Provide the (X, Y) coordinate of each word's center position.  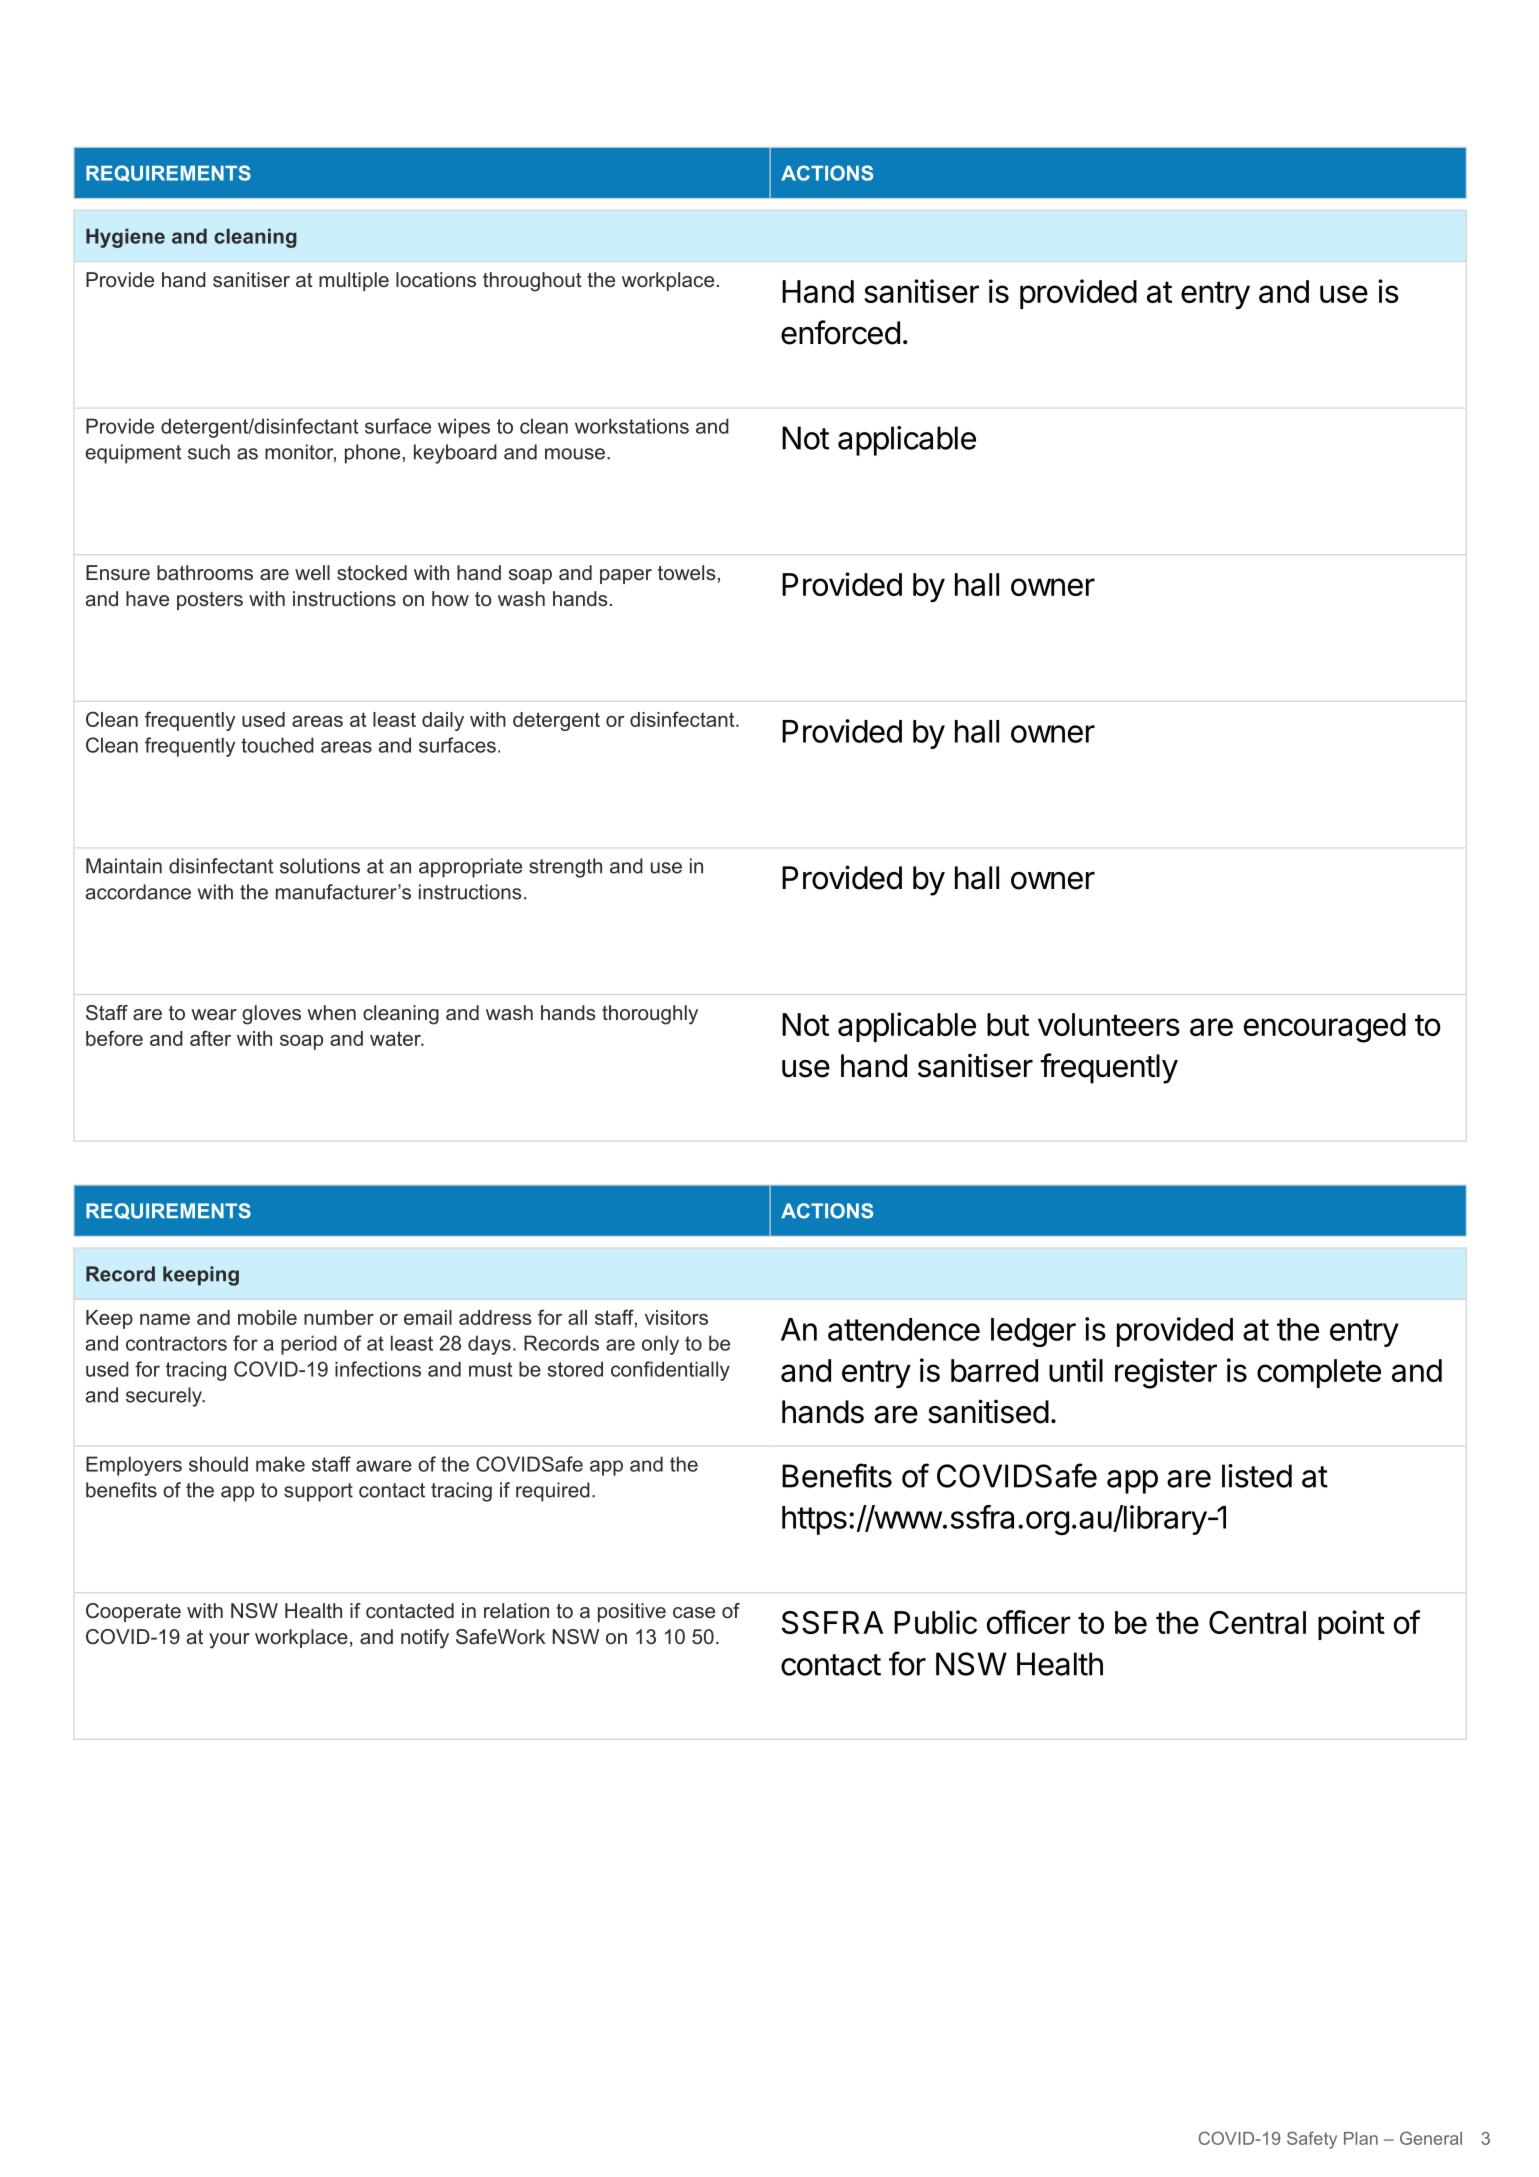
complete (1319, 1373)
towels (687, 572)
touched (277, 745)
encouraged (1325, 1028)
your (229, 1641)
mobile (267, 1317)
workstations (632, 426)
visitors (676, 1317)
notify (425, 1639)
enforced (840, 332)
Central (1257, 1622)
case (694, 1612)
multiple (354, 281)
